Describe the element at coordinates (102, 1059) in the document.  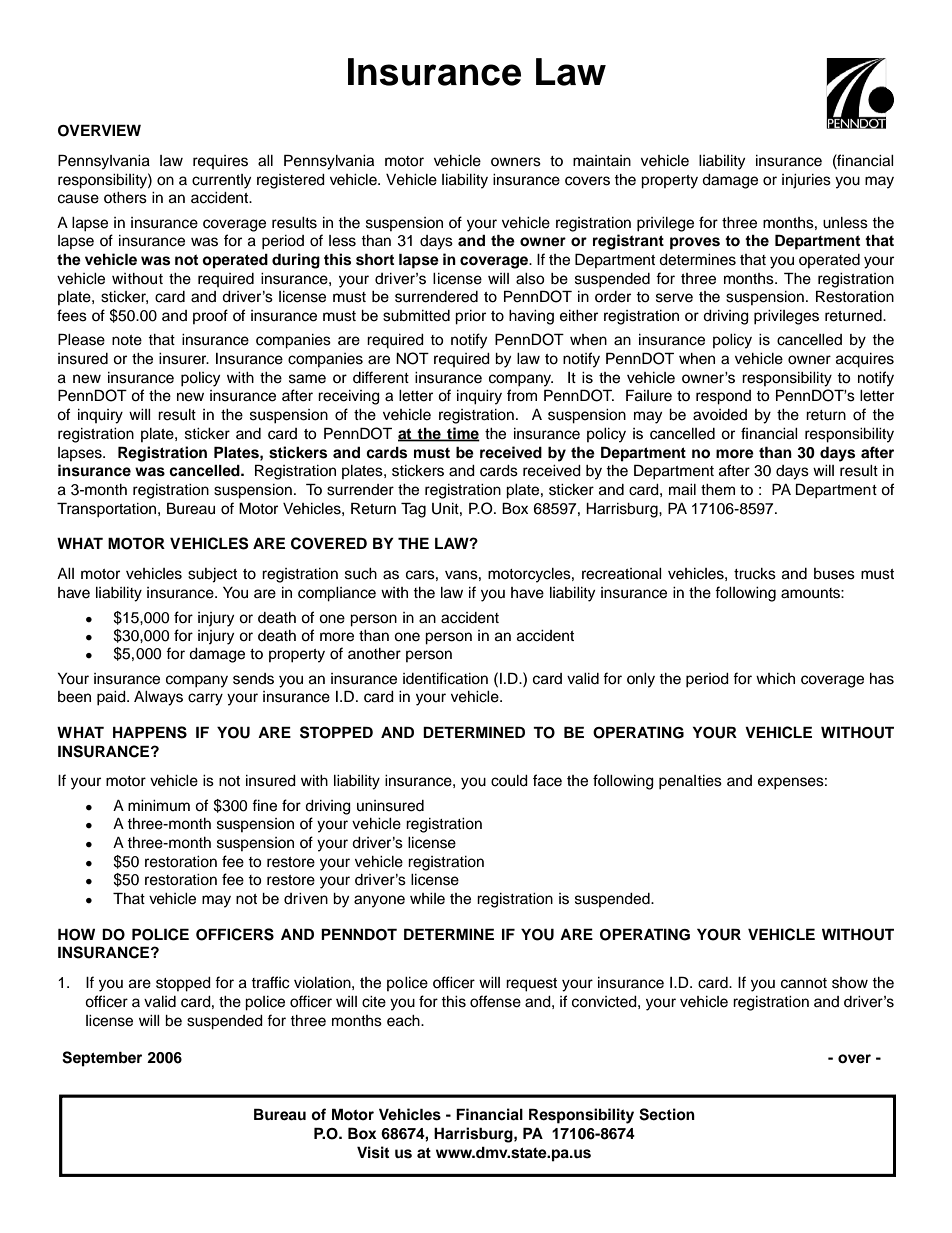
I see `September` at that location.
